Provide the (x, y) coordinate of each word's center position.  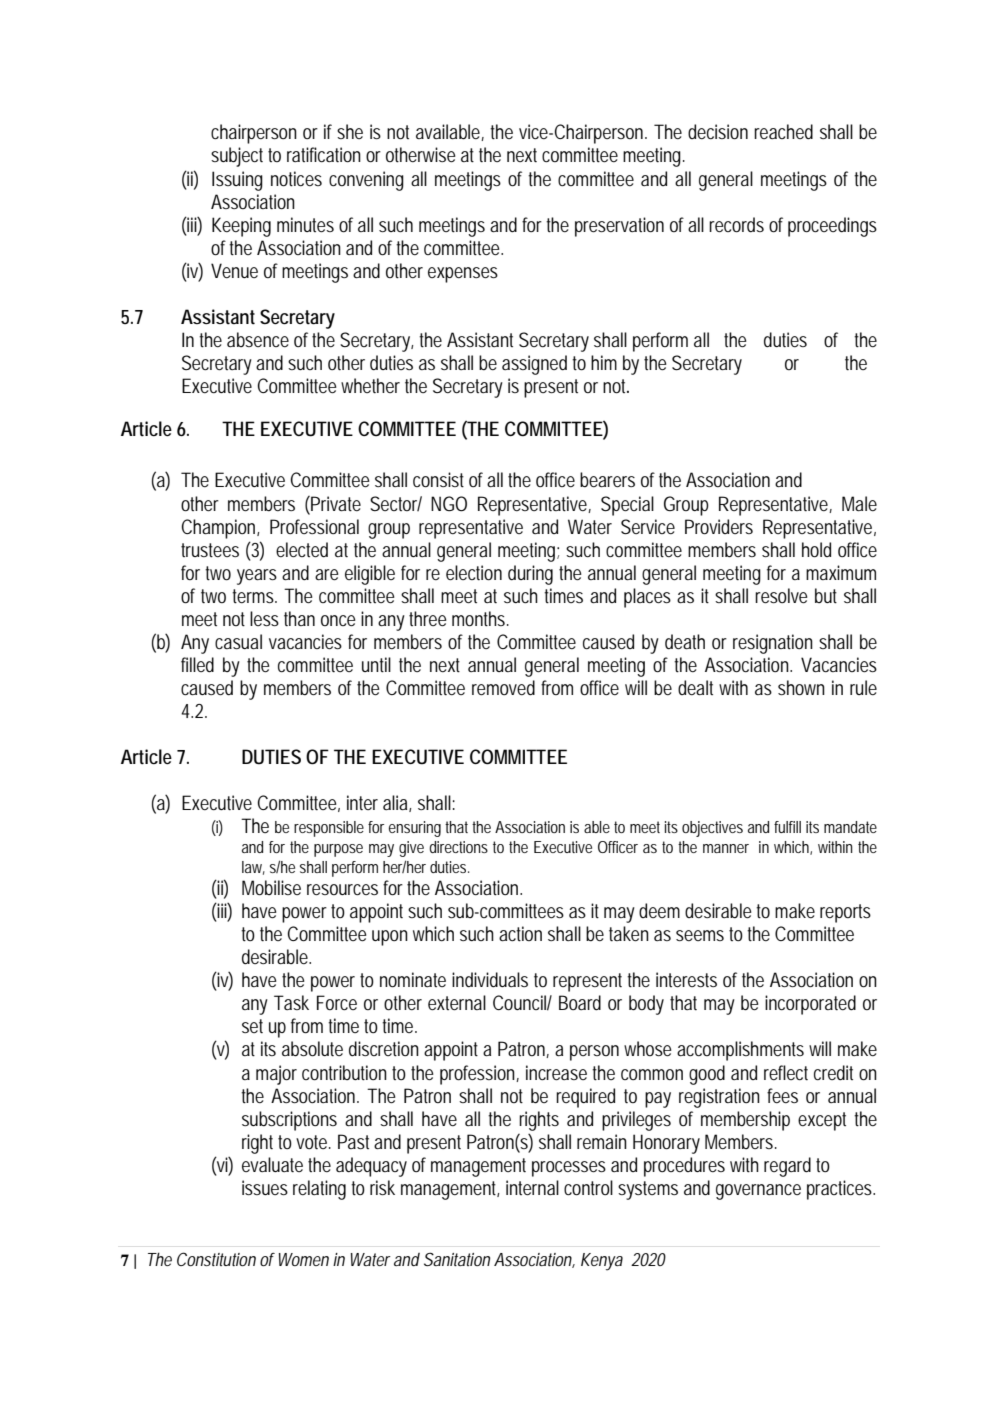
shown (801, 688)
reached (783, 132)
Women (304, 1259)
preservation (619, 227)
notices (296, 179)
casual (238, 641)
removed (503, 688)
